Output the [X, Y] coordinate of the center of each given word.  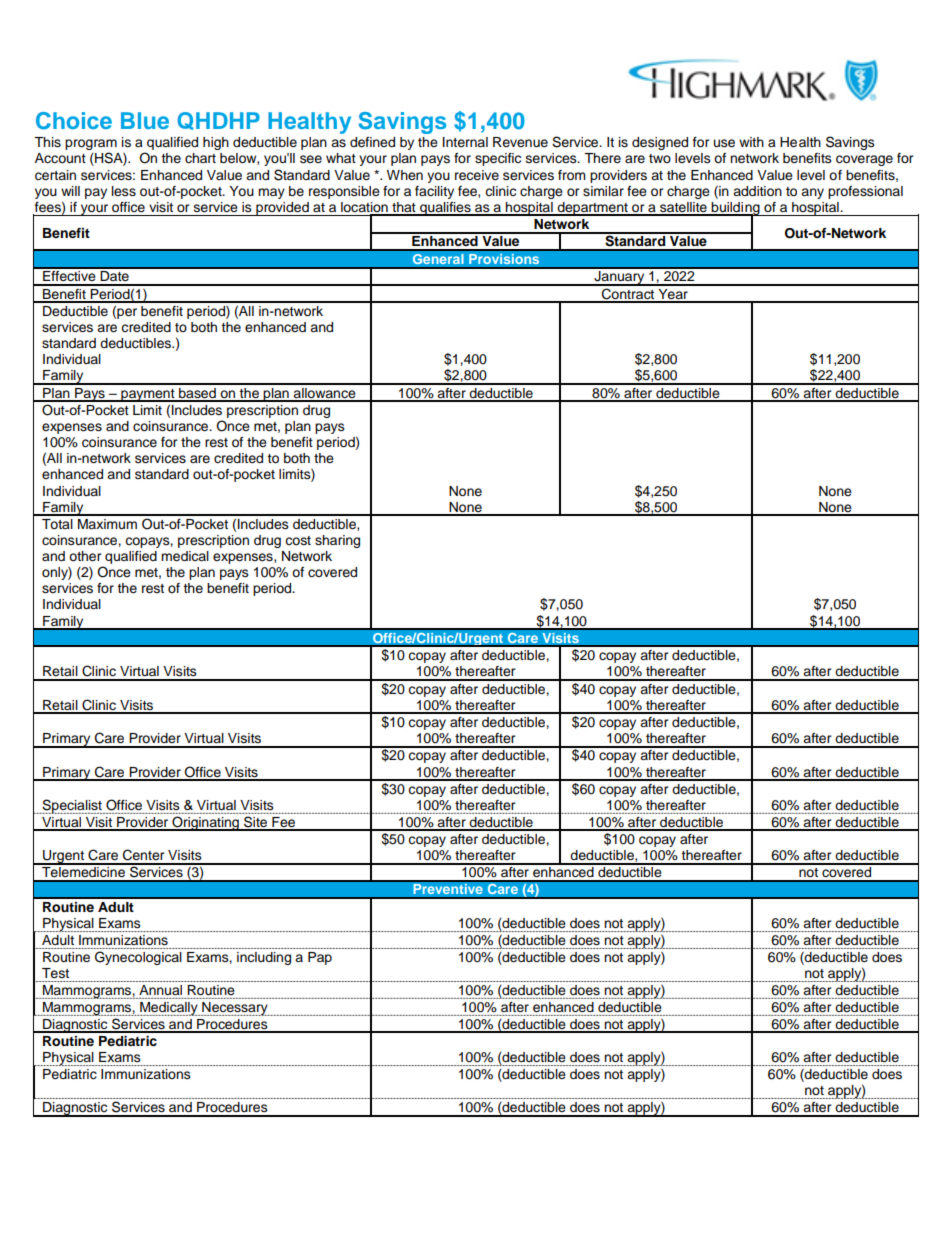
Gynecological [138, 958]
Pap [320, 958]
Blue [145, 120]
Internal [465, 142]
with [751, 142]
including [264, 958]
